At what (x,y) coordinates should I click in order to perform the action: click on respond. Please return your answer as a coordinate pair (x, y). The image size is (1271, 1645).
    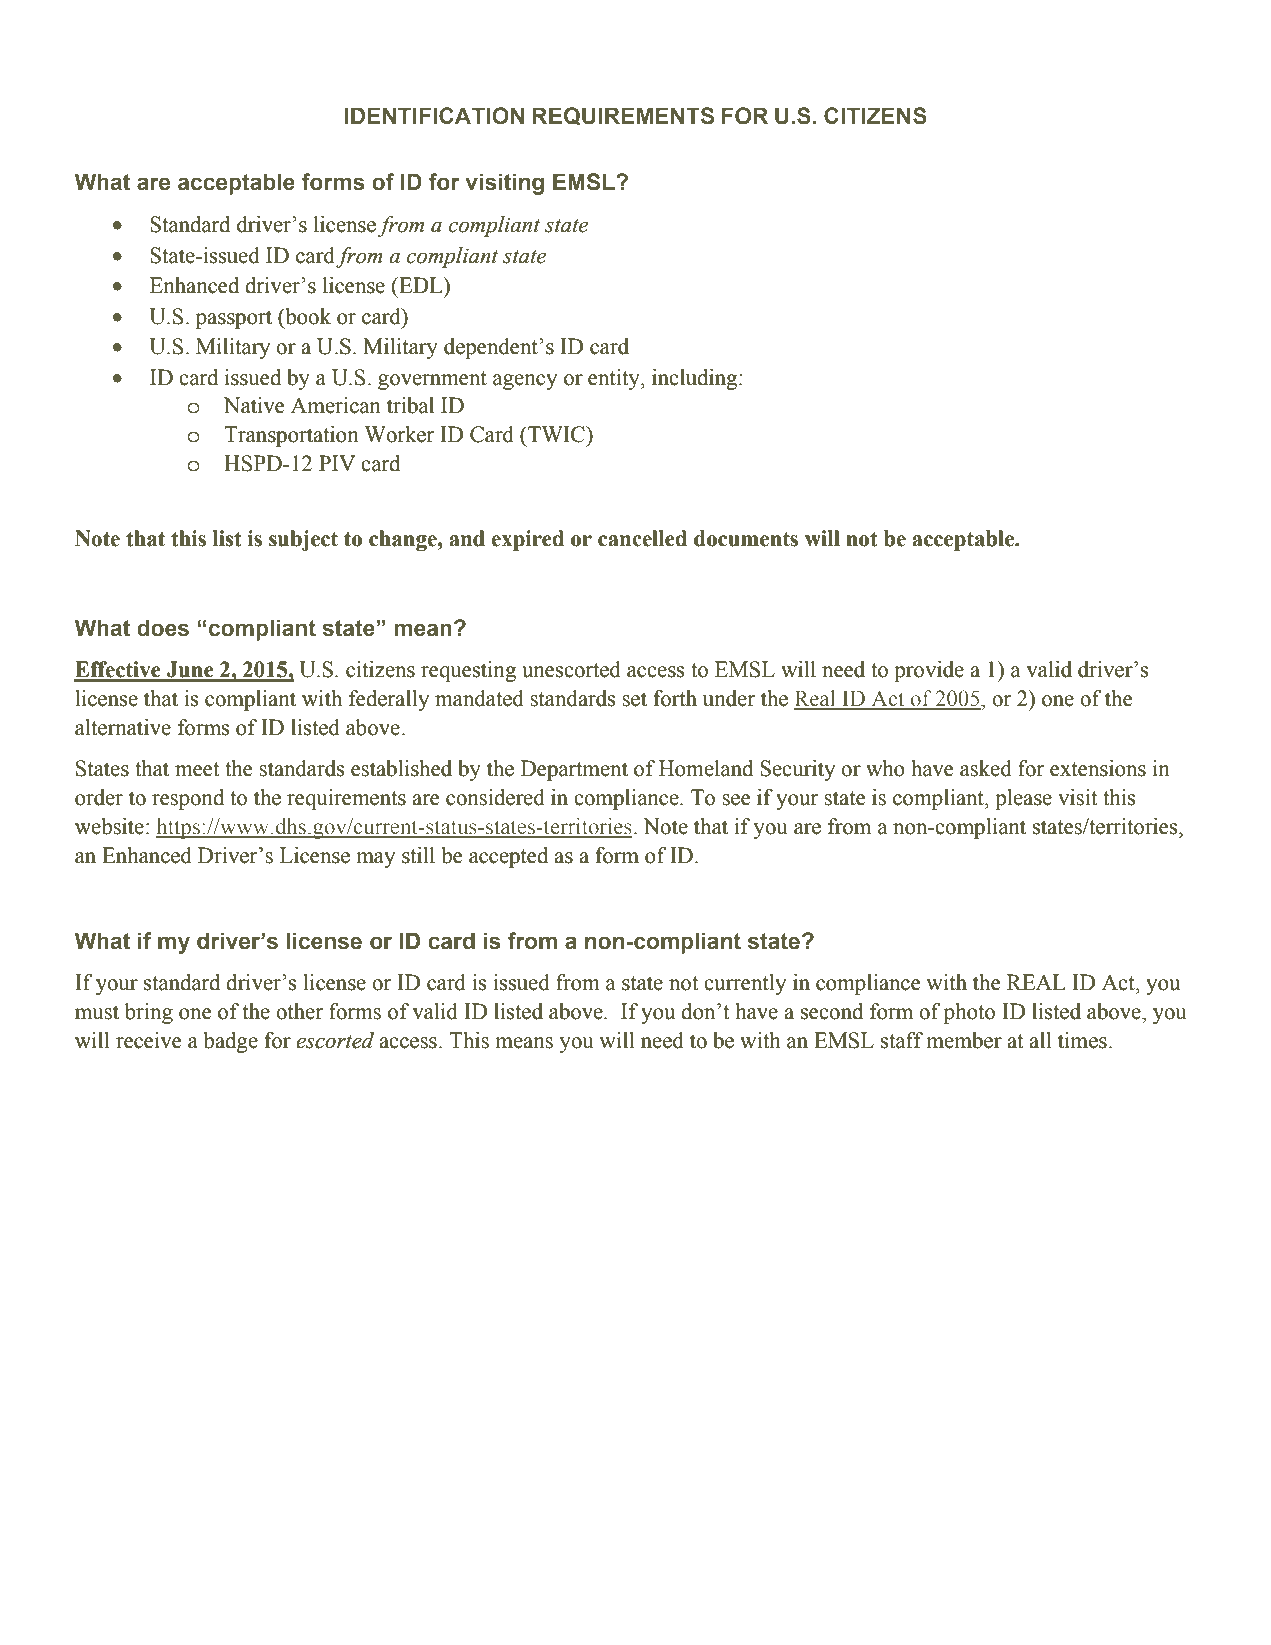
    Looking at the image, I should click on (188, 799).
